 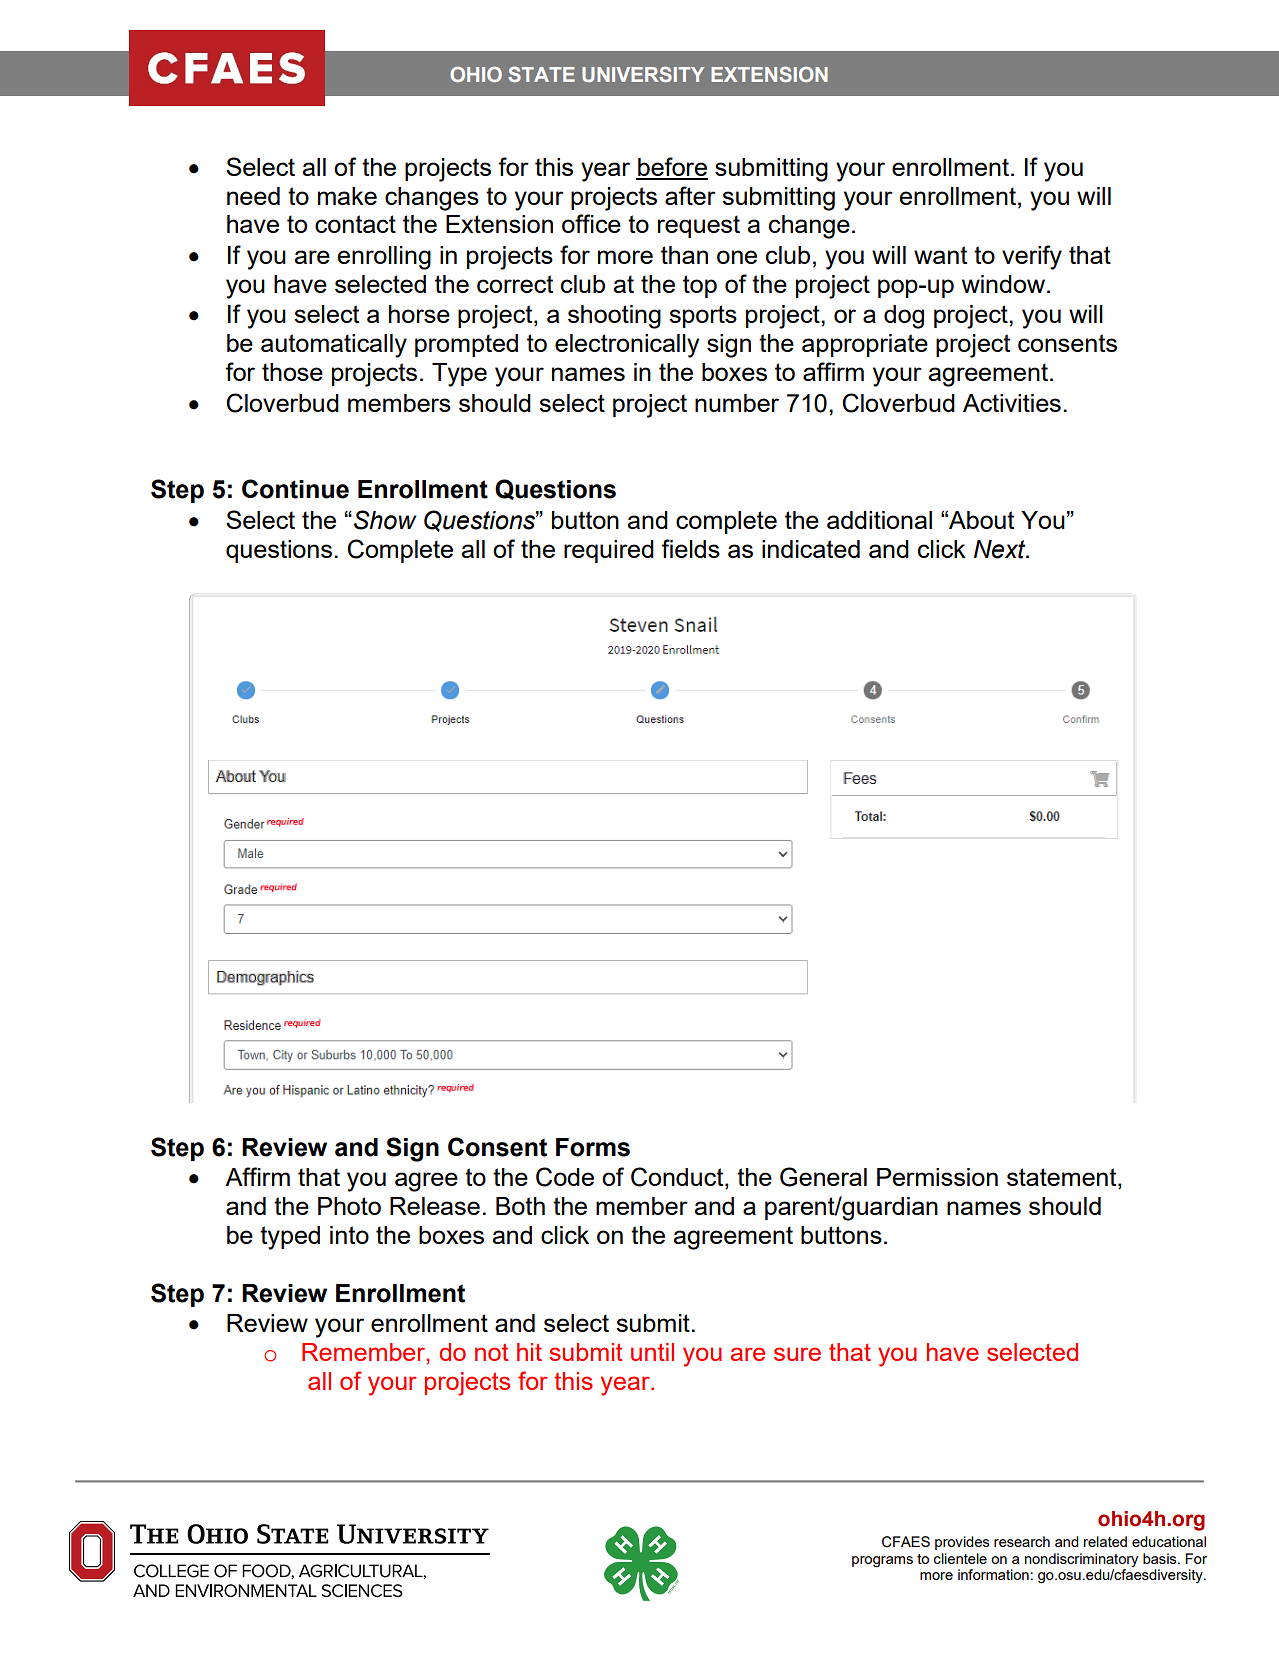 What do you see at coordinates (491, 1352) in the image?
I see `not` at bounding box center [491, 1352].
